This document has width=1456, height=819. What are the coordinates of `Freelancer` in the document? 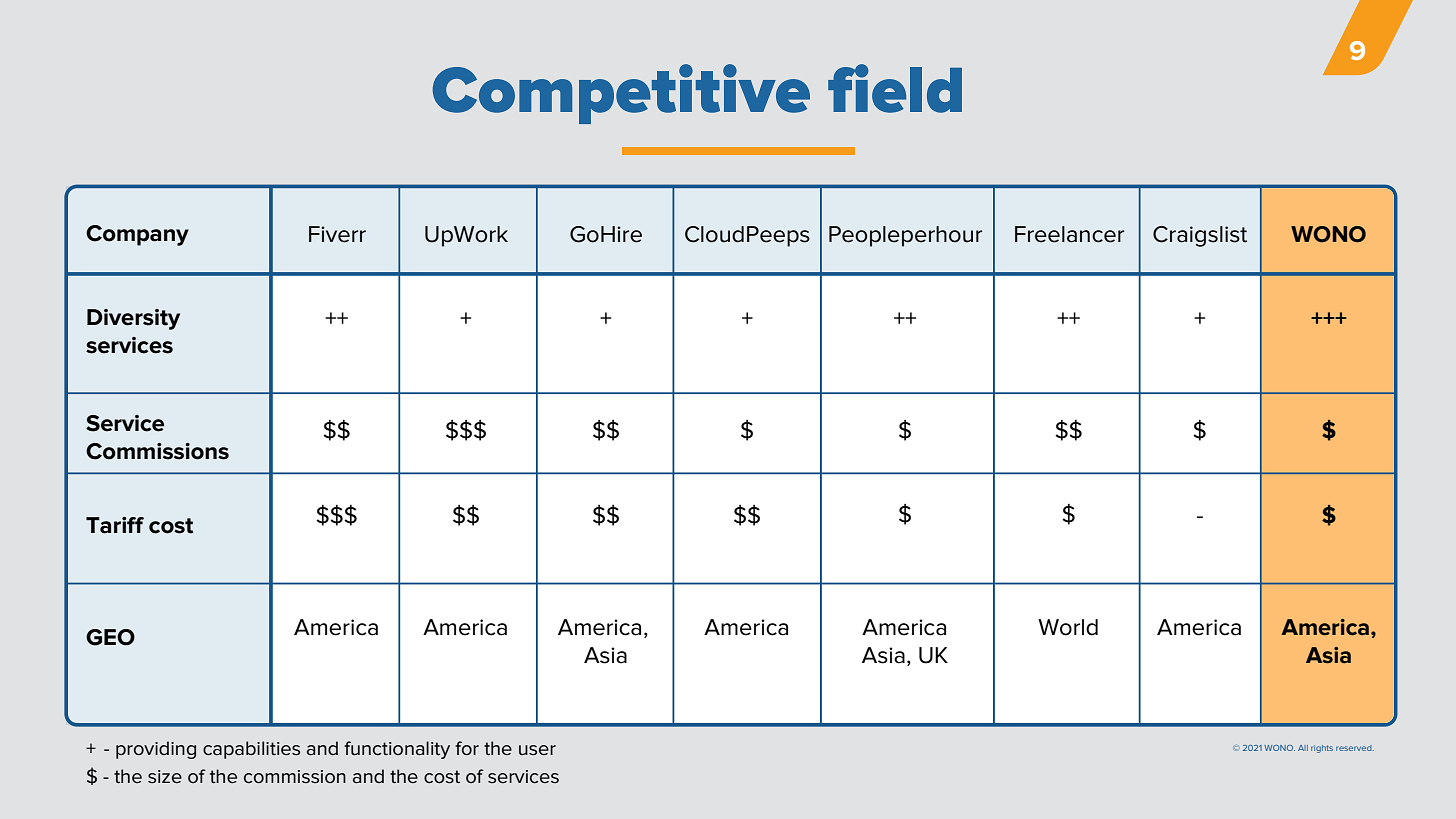 It's located at (1069, 234).
